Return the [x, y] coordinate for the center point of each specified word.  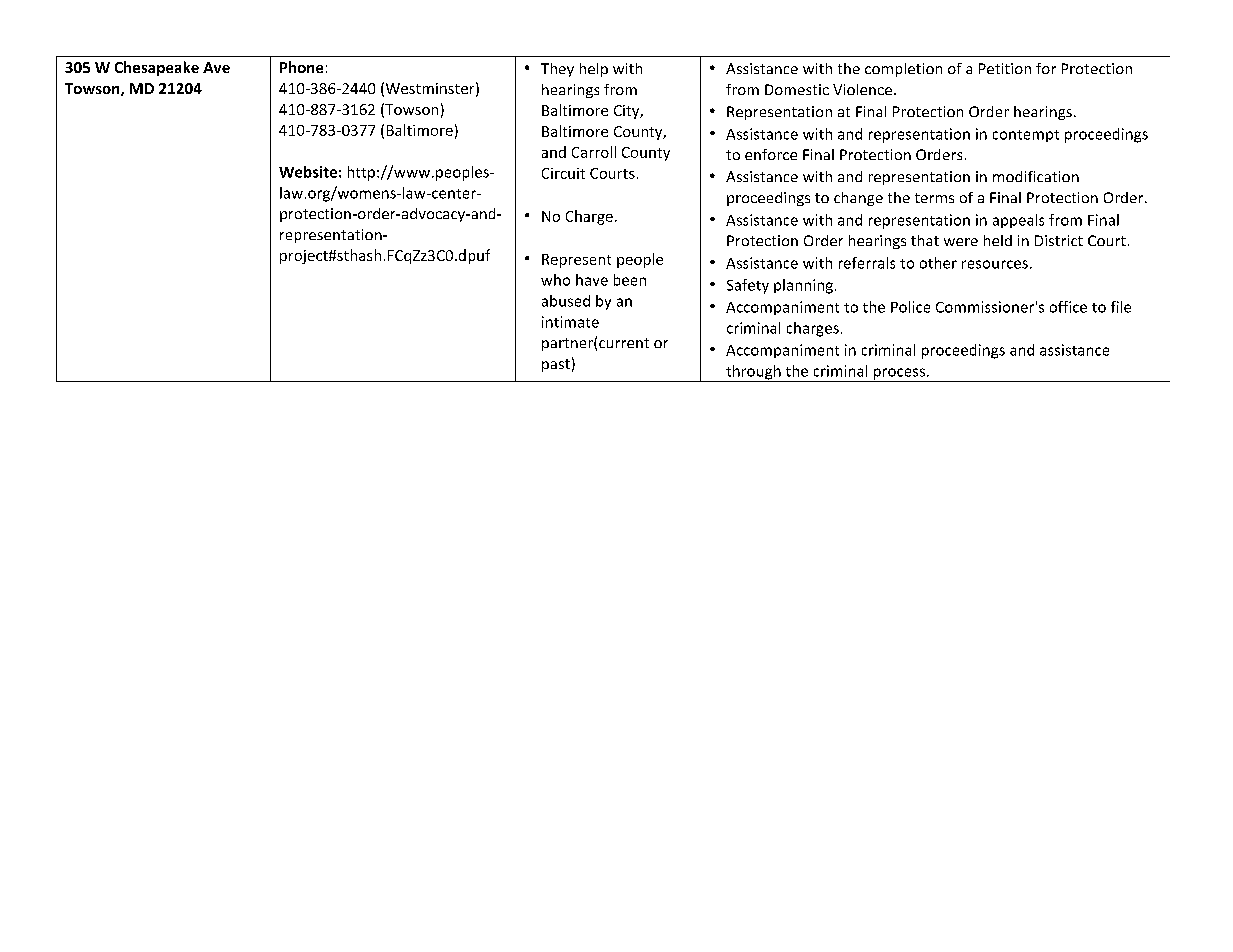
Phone [301, 67]
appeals [1018, 221]
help [594, 70]
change [858, 199]
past [556, 365]
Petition [1005, 68]
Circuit [563, 173]
